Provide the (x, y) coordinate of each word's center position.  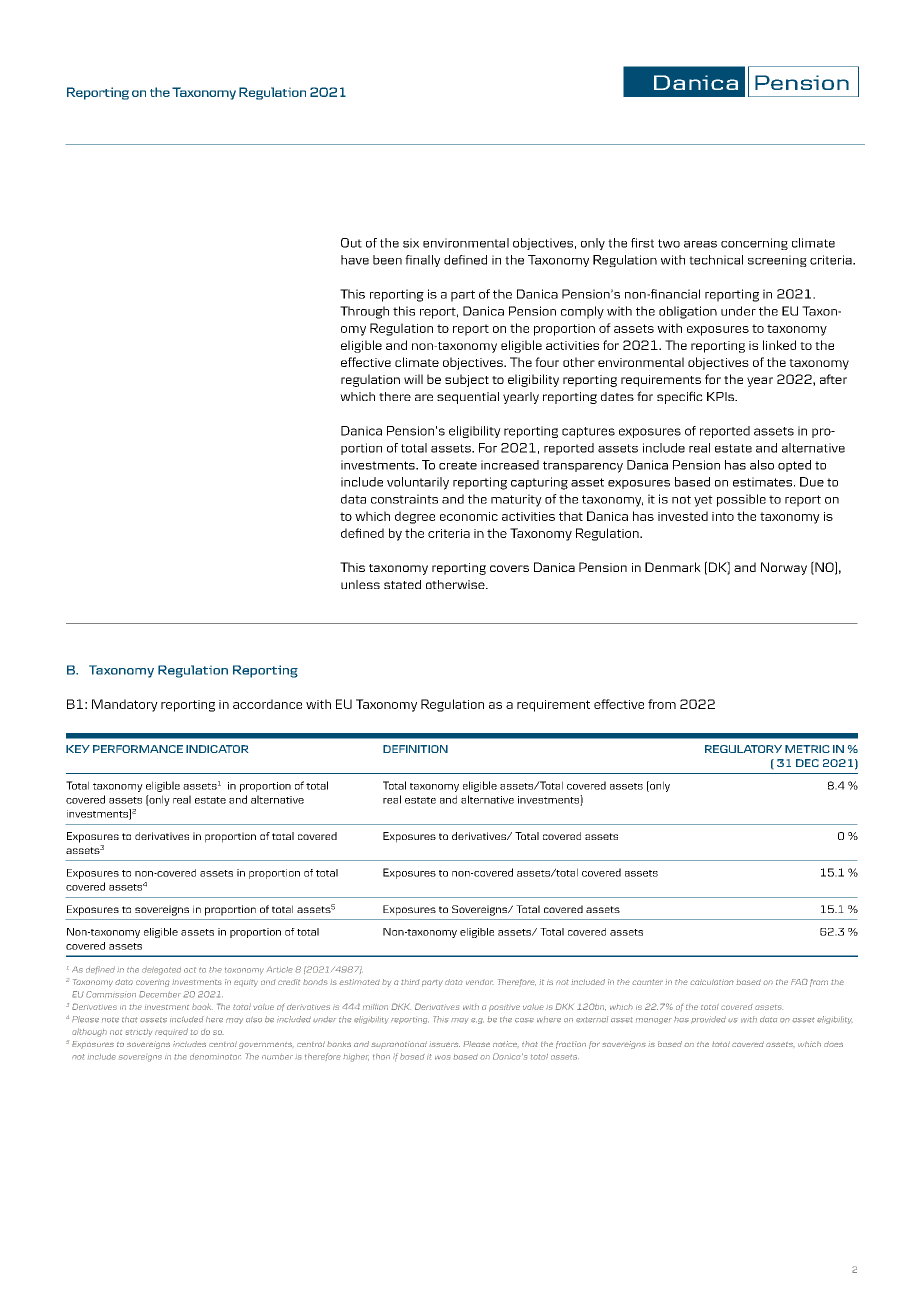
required (171, 1032)
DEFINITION (415, 749)
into (723, 516)
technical (716, 260)
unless (360, 584)
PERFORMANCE (138, 749)
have (355, 260)
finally (422, 261)
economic (469, 516)
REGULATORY (743, 749)
